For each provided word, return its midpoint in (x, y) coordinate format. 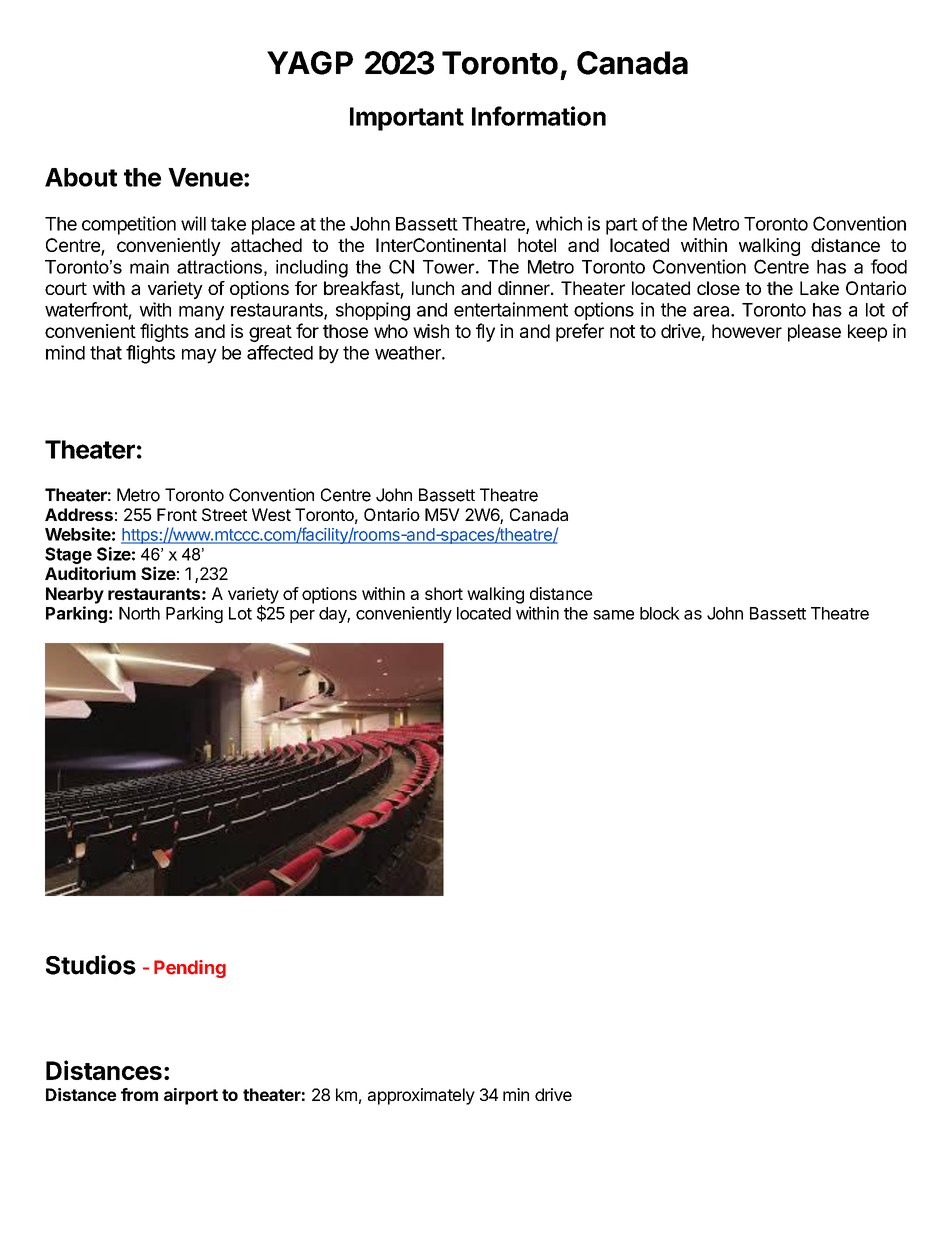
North (139, 613)
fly (485, 332)
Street (224, 514)
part (622, 226)
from (139, 1094)
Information (539, 116)
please (814, 333)
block (660, 613)
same (613, 615)
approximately (421, 1096)
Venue (205, 177)
